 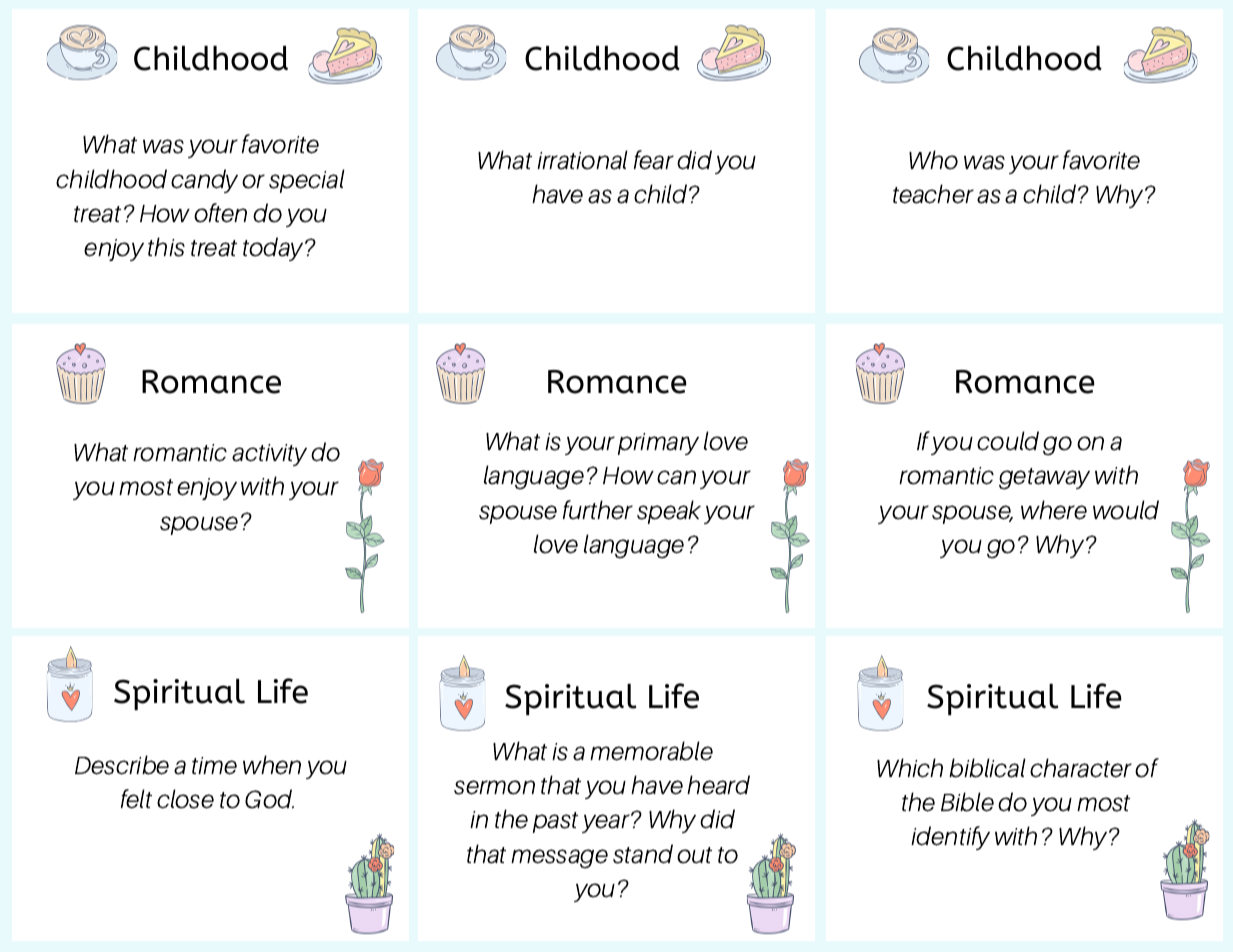 What do you see at coordinates (933, 194) in the page?
I see `teacher` at bounding box center [933, 194].
